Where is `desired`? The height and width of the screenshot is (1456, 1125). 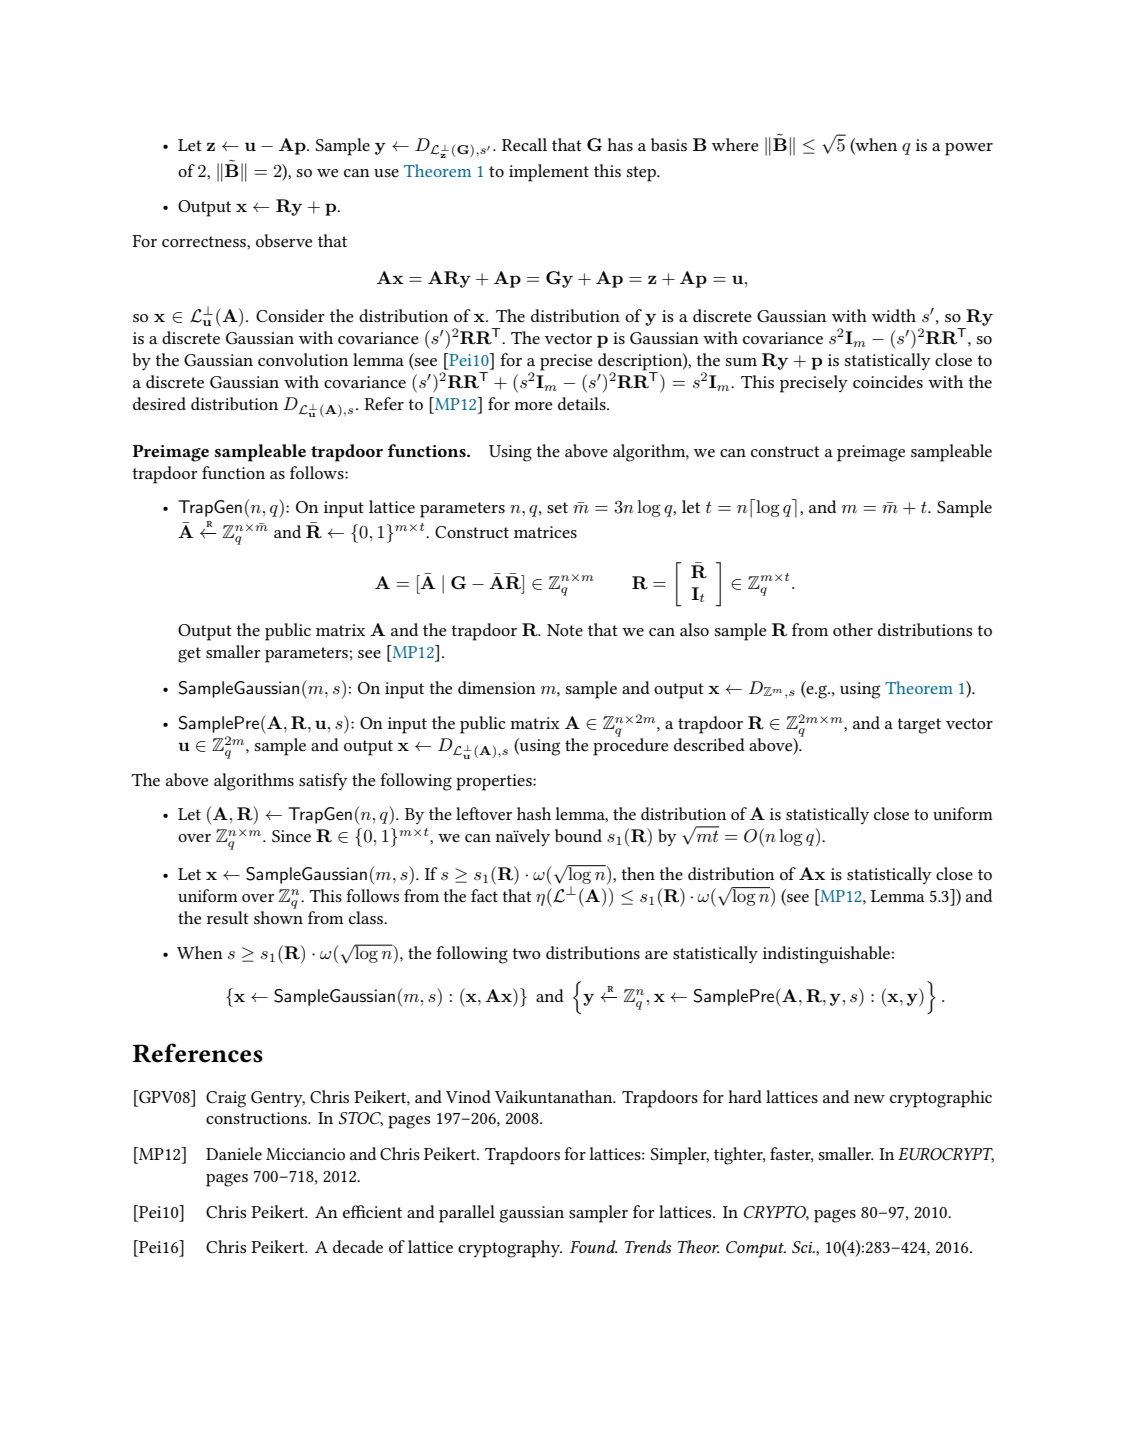 desired is located at coordinates (159, 403).
